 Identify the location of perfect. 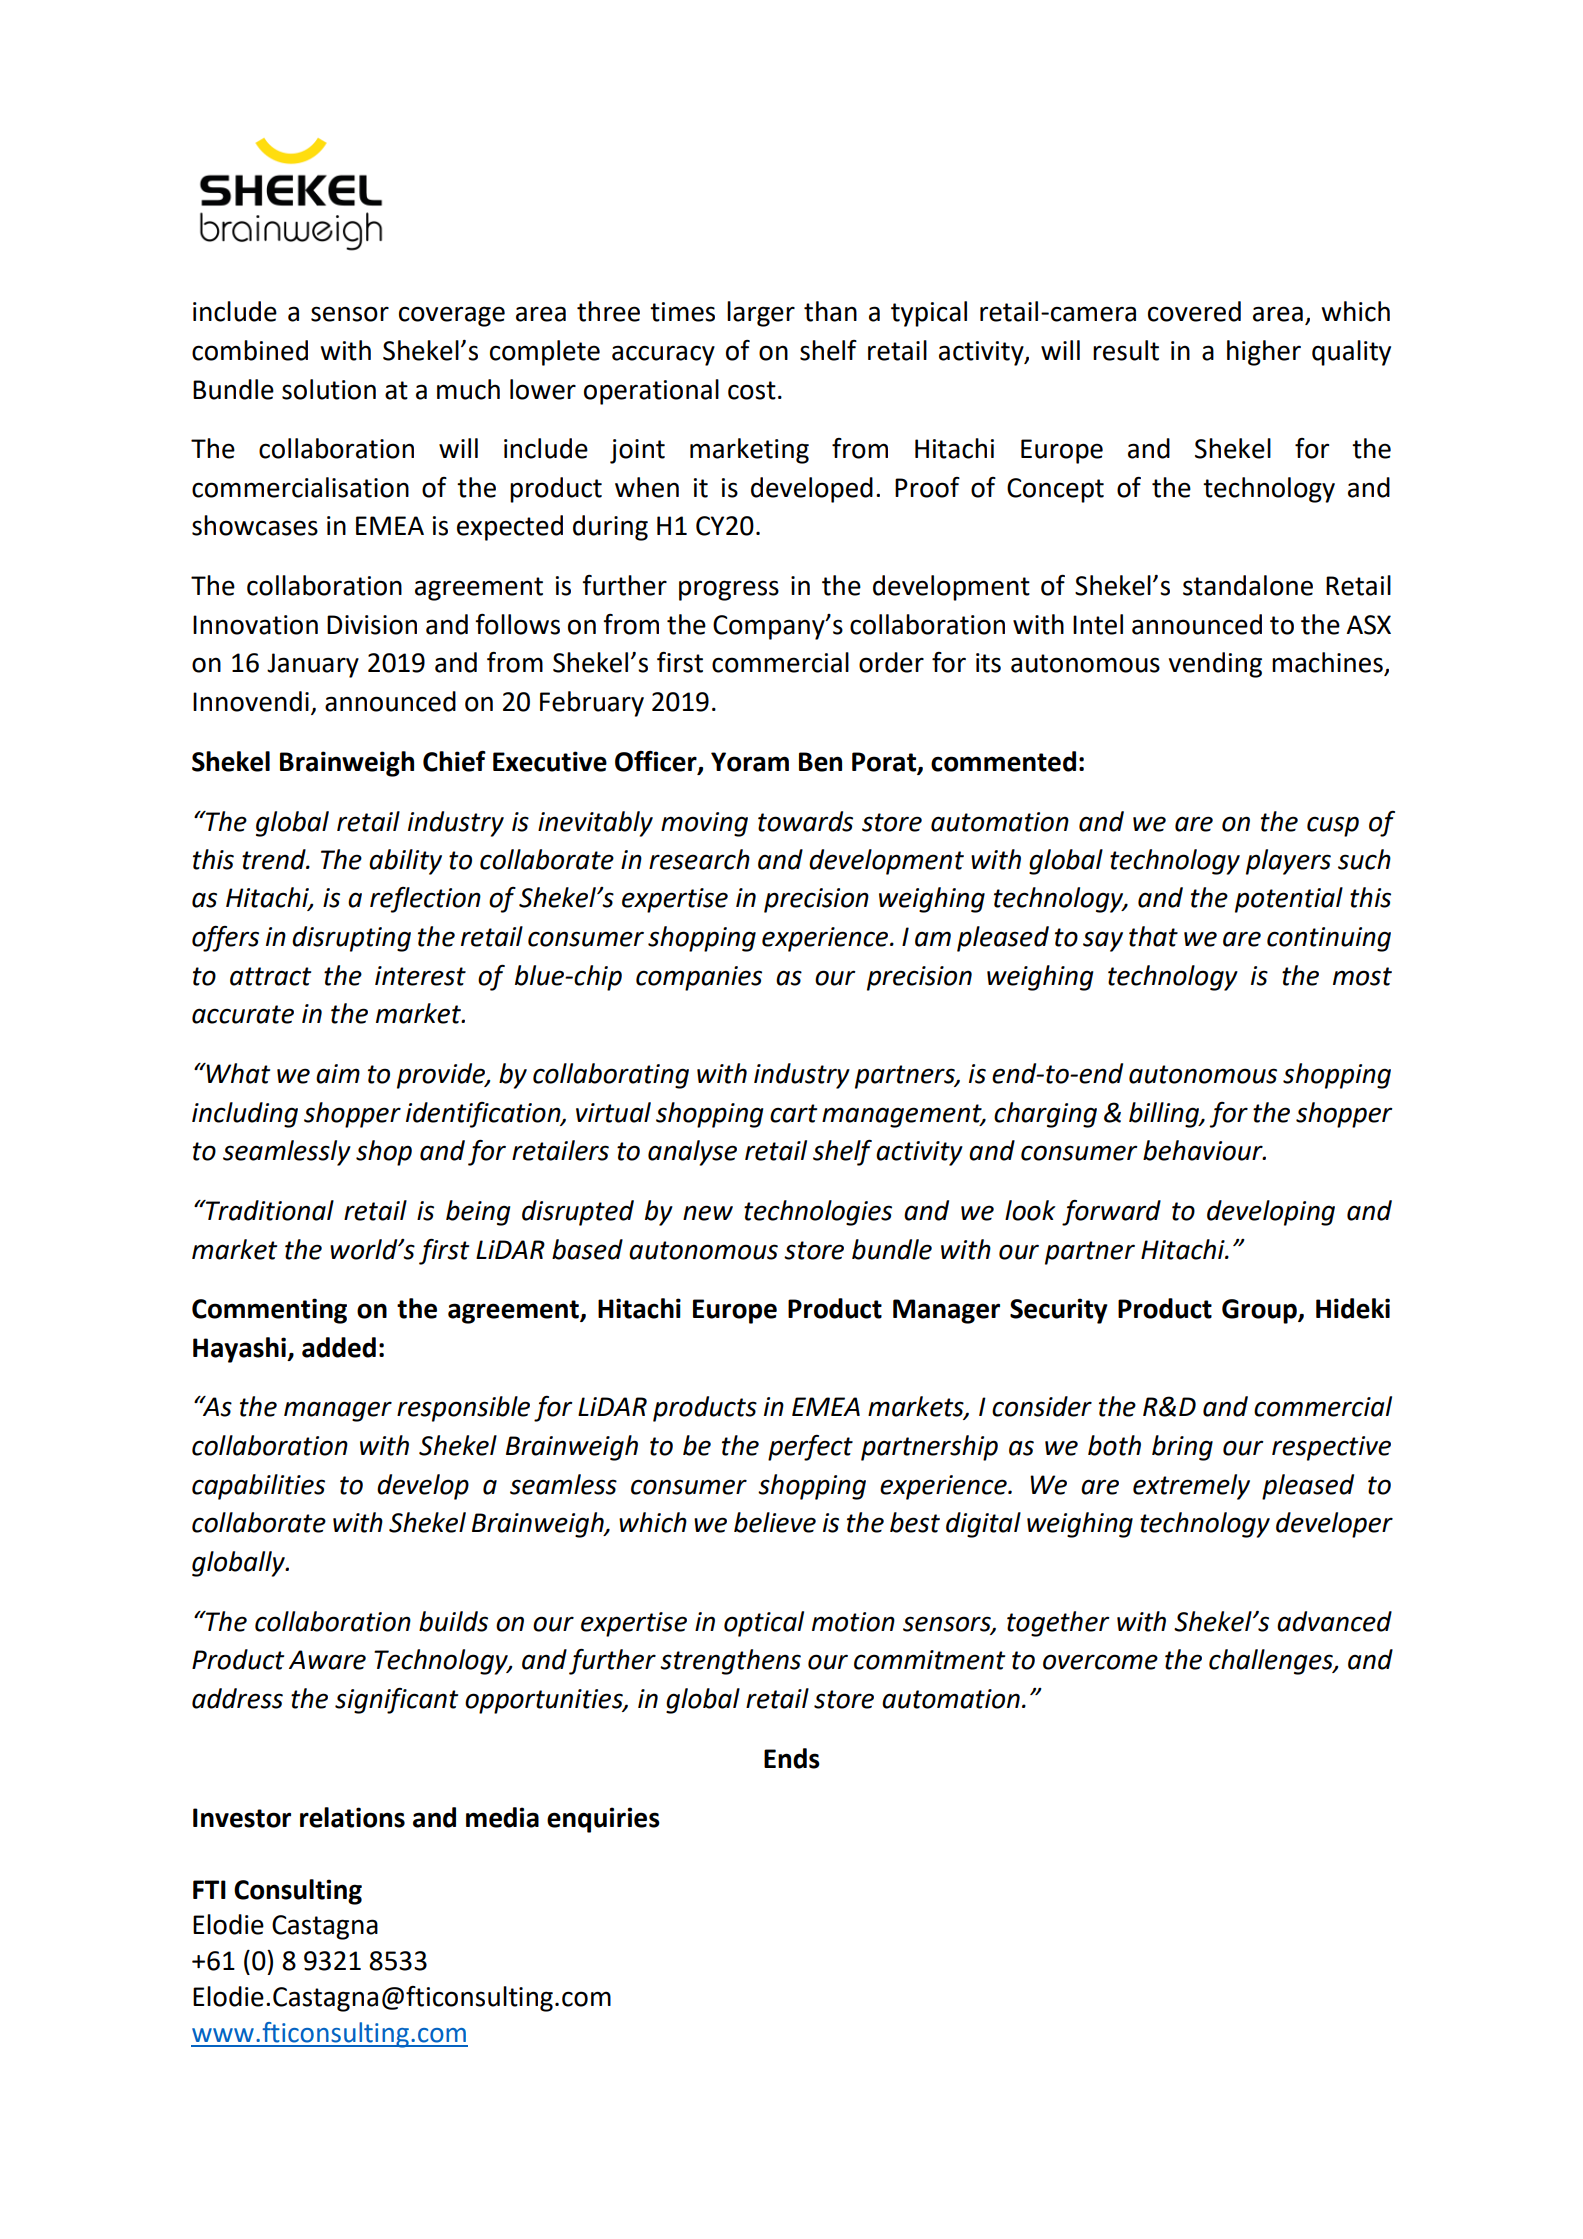
(810, 1448).
